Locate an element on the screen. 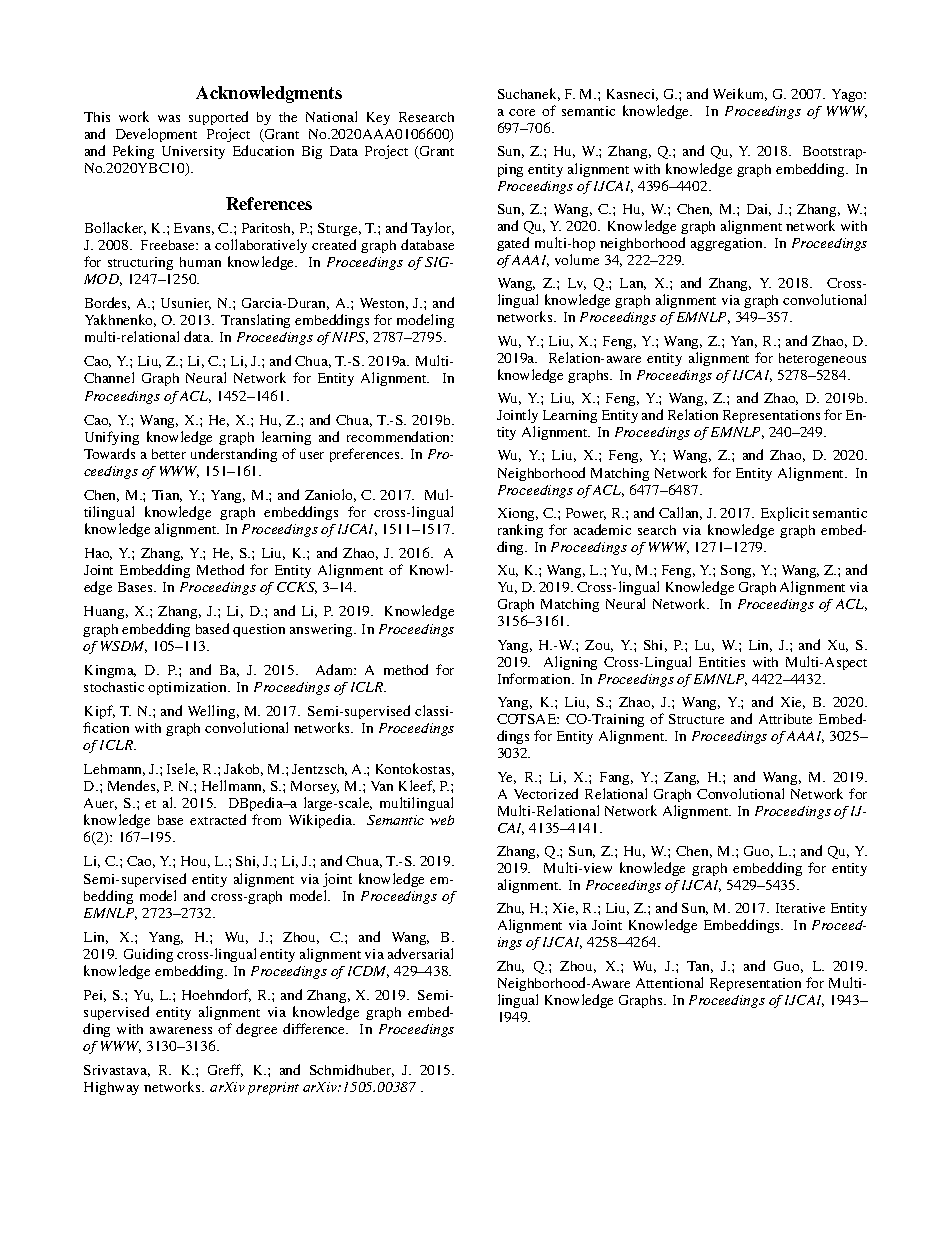 Image resolution: width=952 pixels, height=1233 pixels. core is located at coordinates (522, 112).
